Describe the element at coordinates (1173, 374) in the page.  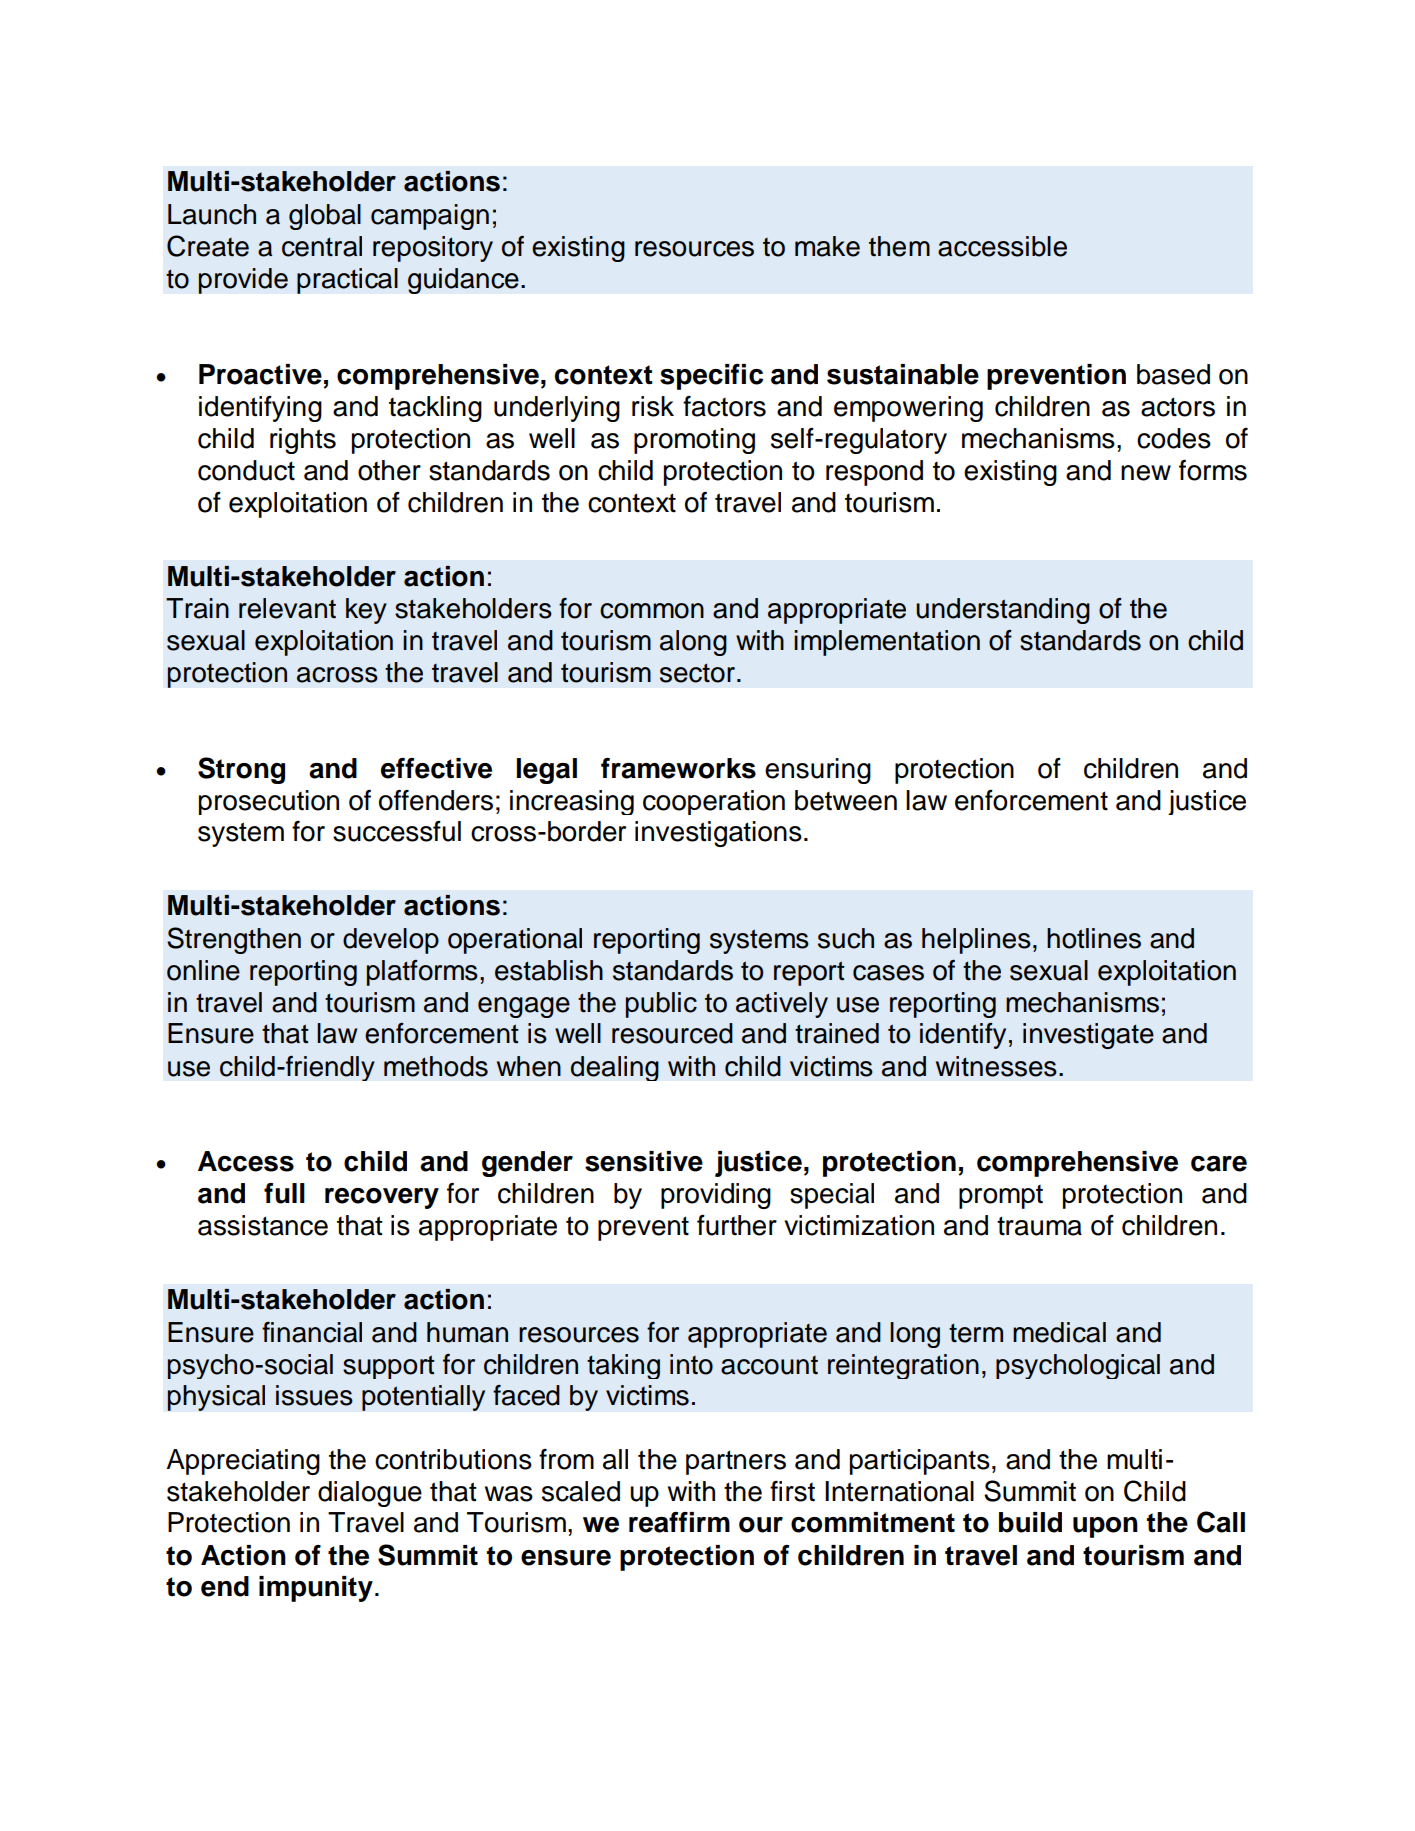
I see `based` at that location.
